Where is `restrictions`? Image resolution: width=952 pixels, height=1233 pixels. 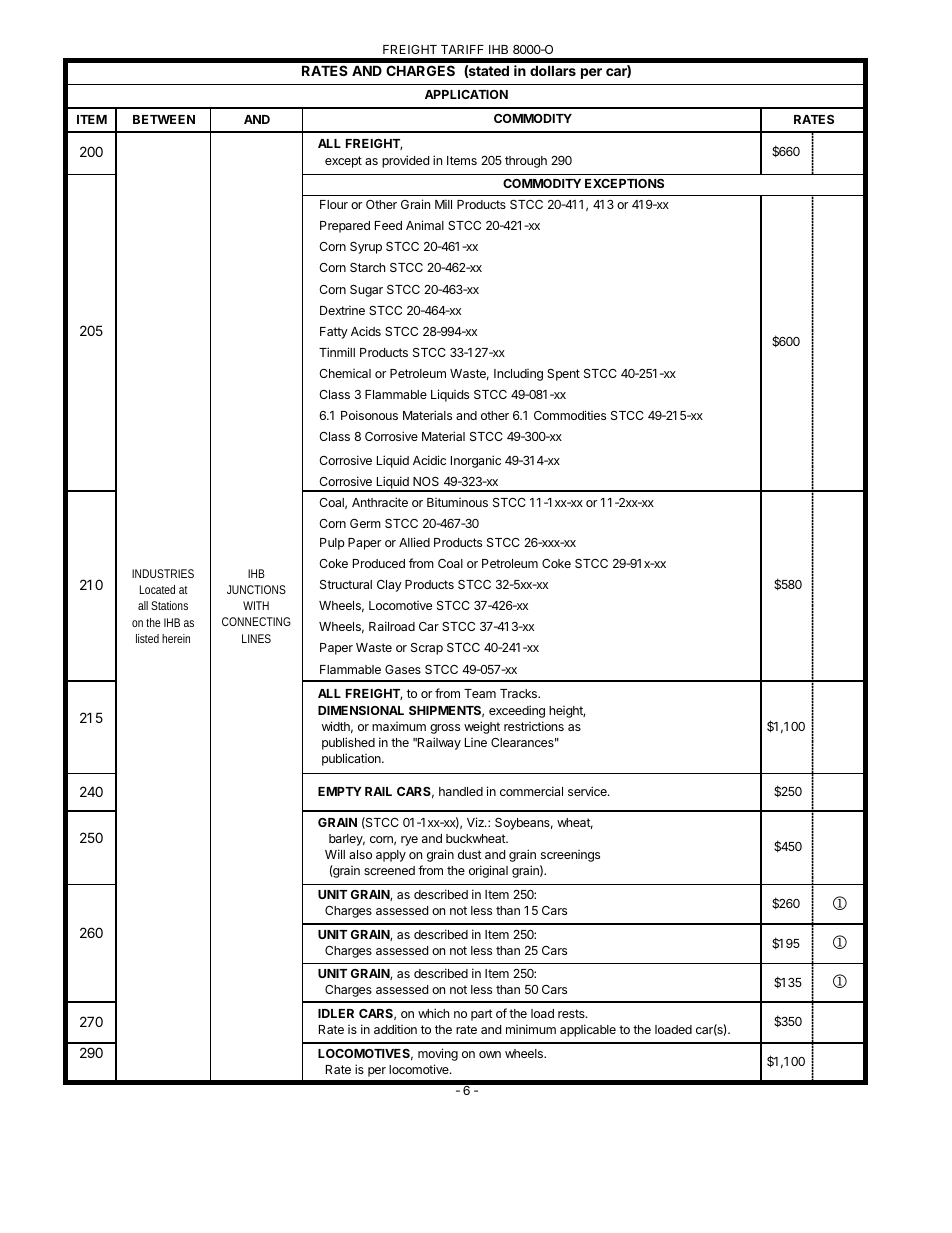
restrictions is located at coordinates (534, 726).
